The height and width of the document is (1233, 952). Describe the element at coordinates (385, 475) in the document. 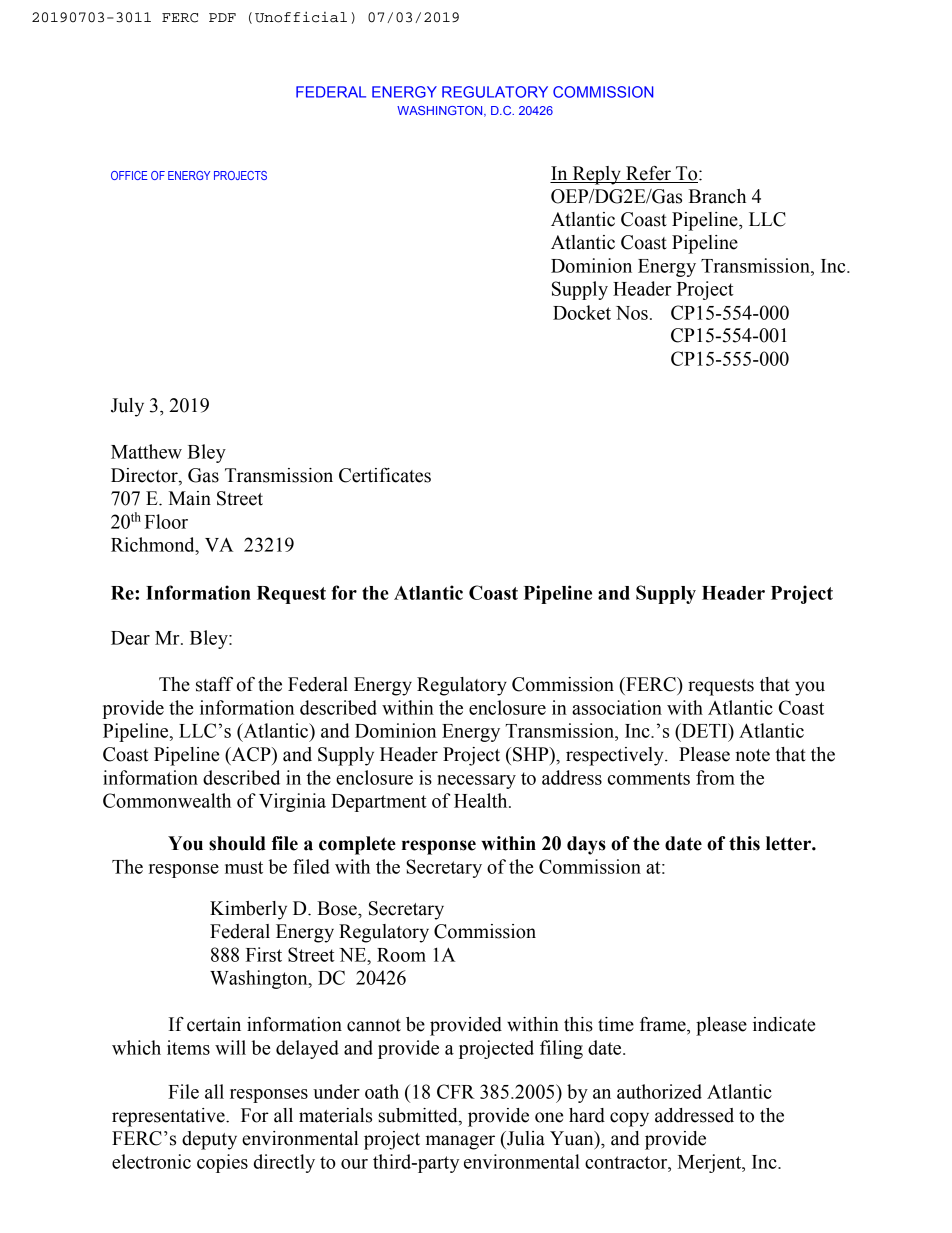

I see `Certificates` at that location.
